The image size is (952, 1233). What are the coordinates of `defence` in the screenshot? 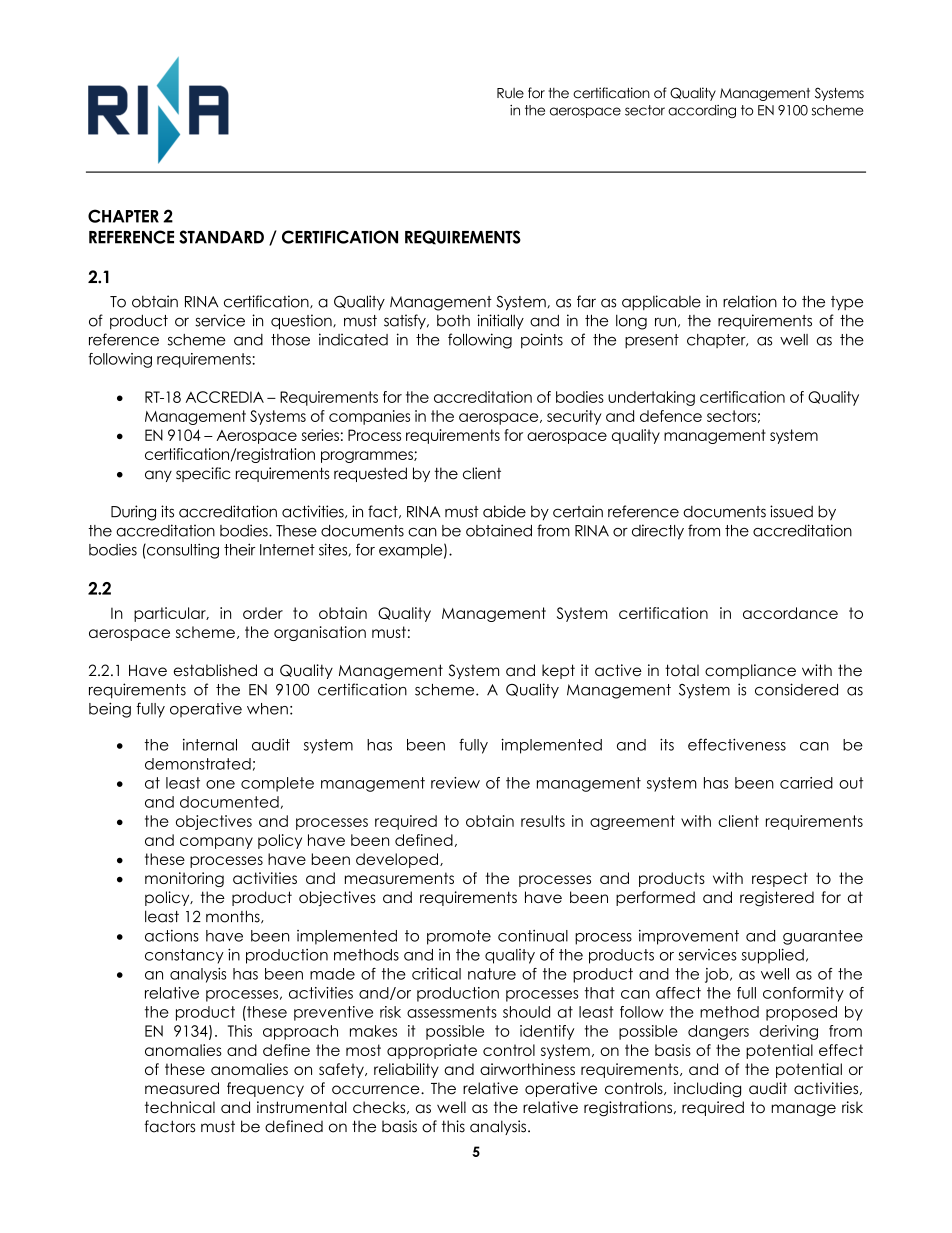 It's located at (671, 416).
